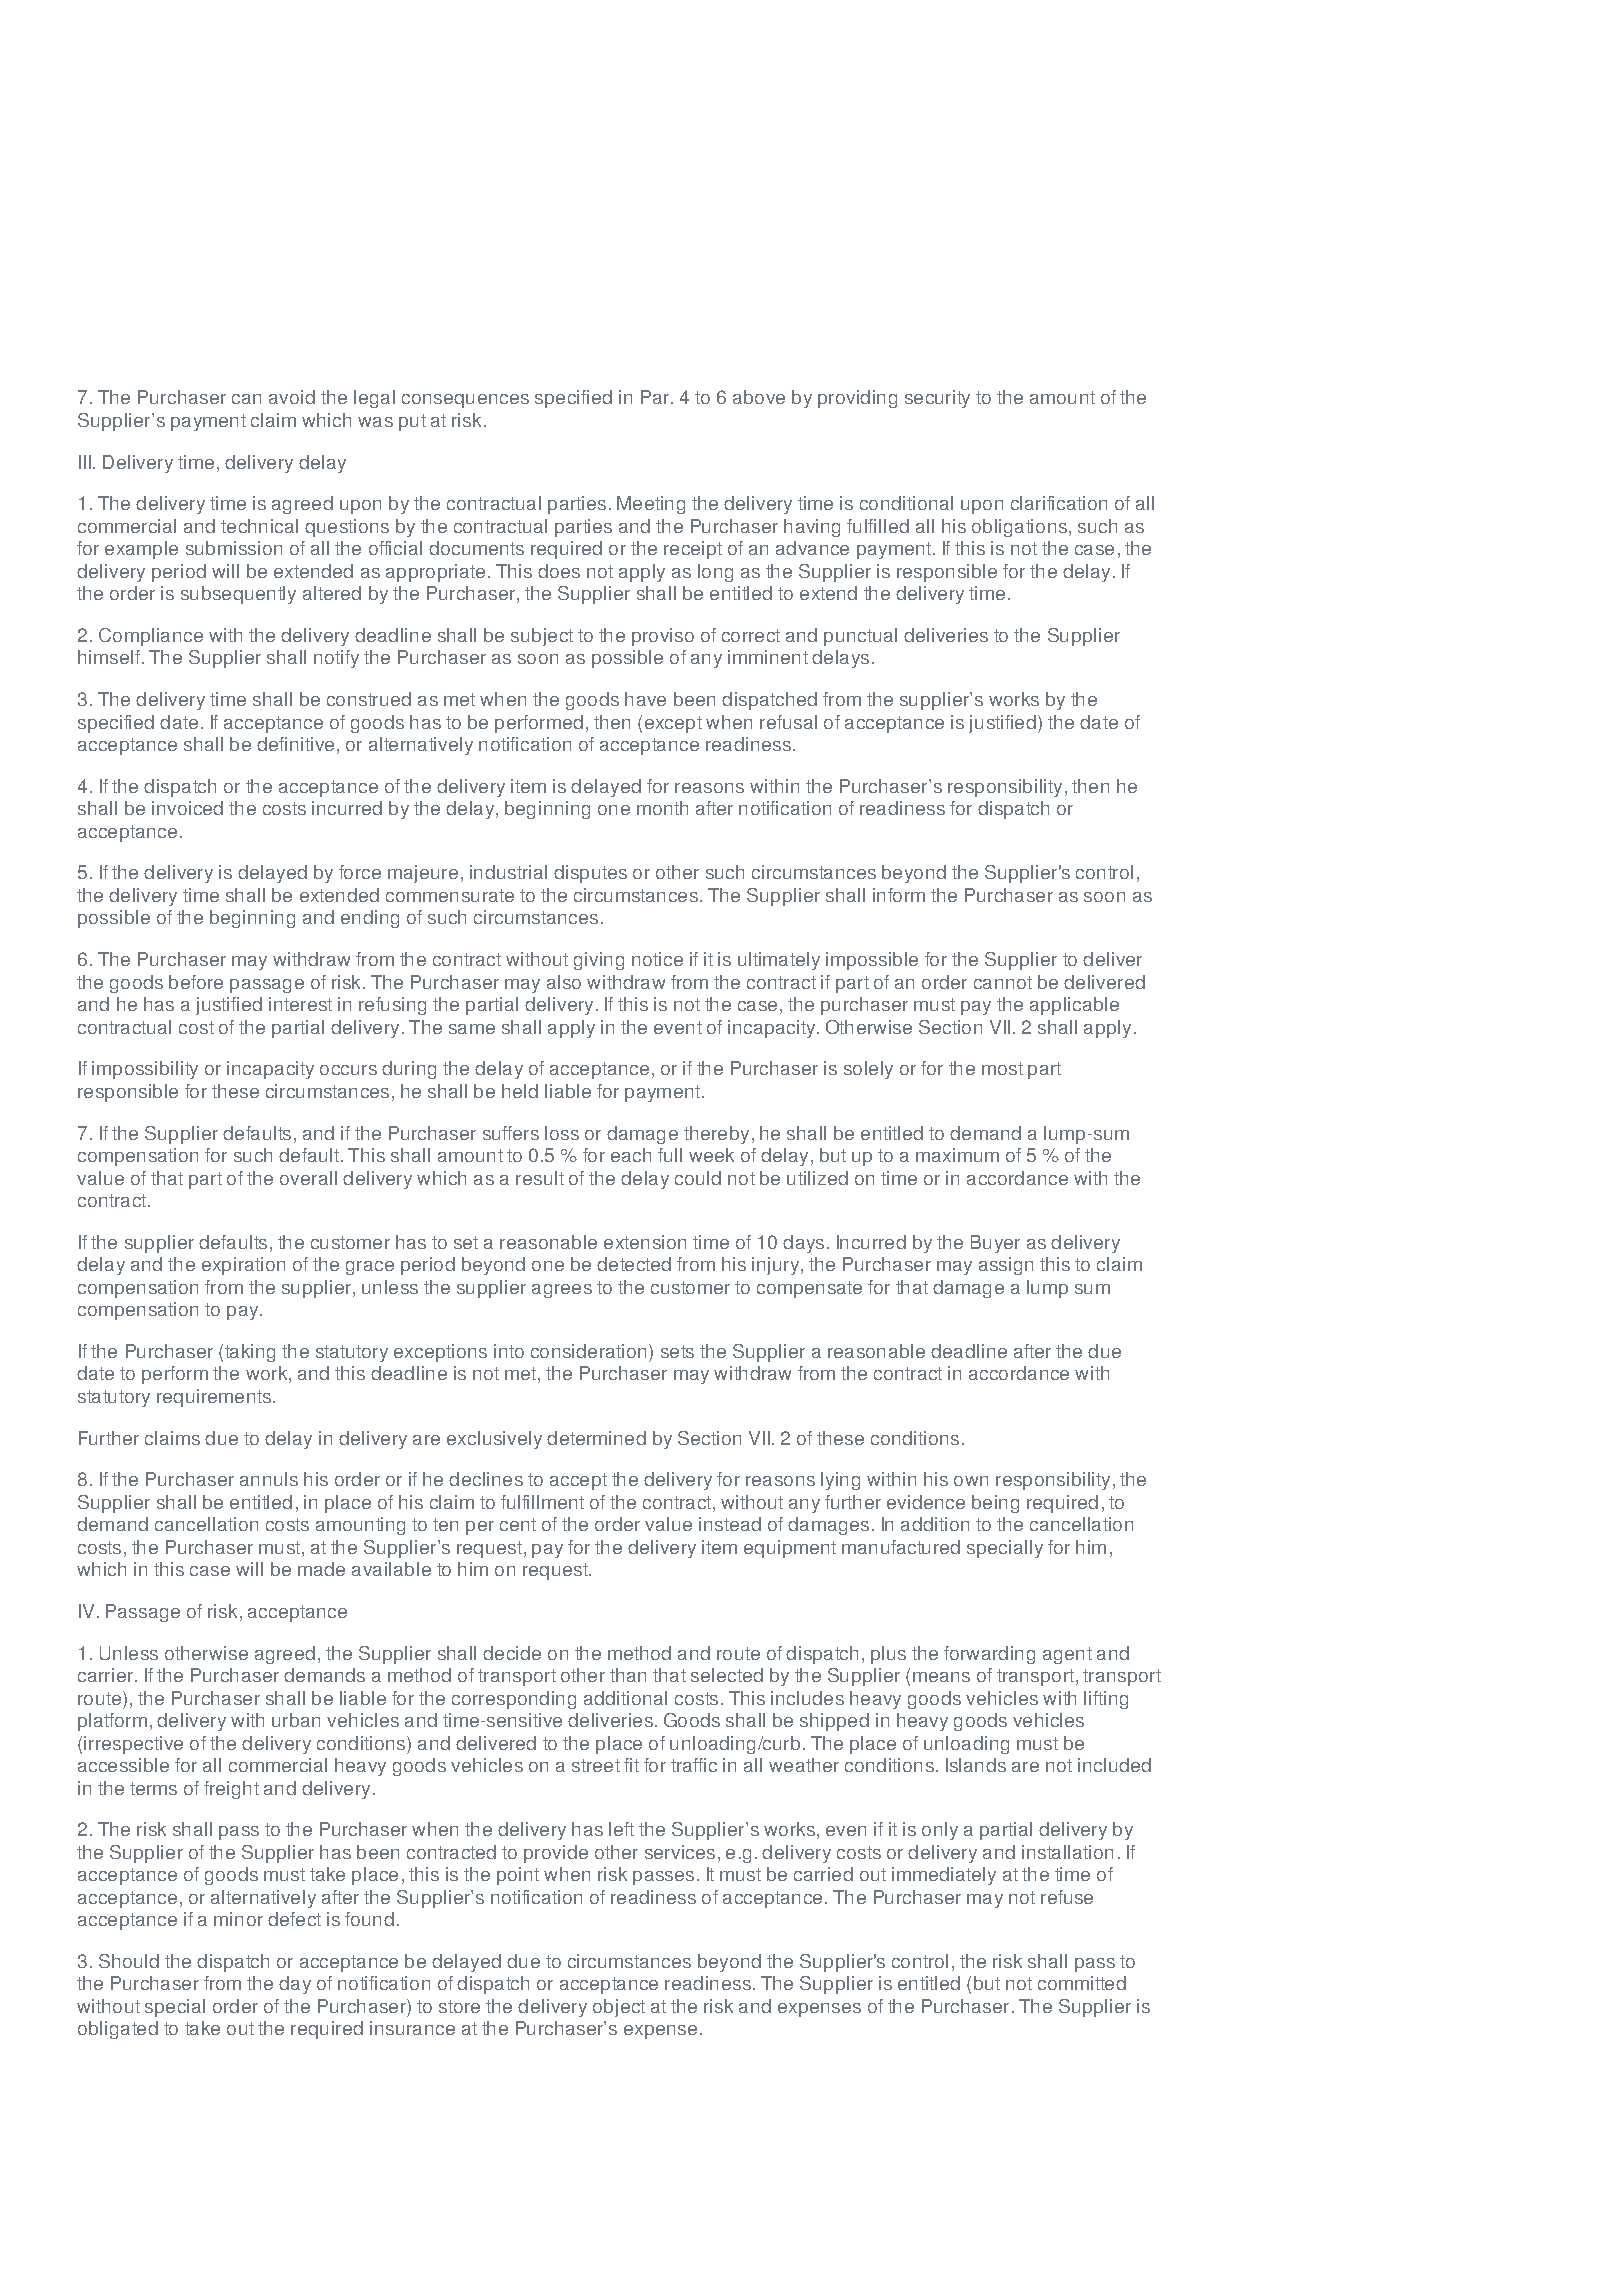 This page has width=1618, height=2290. I want to click on object, so click(619, 2008).
